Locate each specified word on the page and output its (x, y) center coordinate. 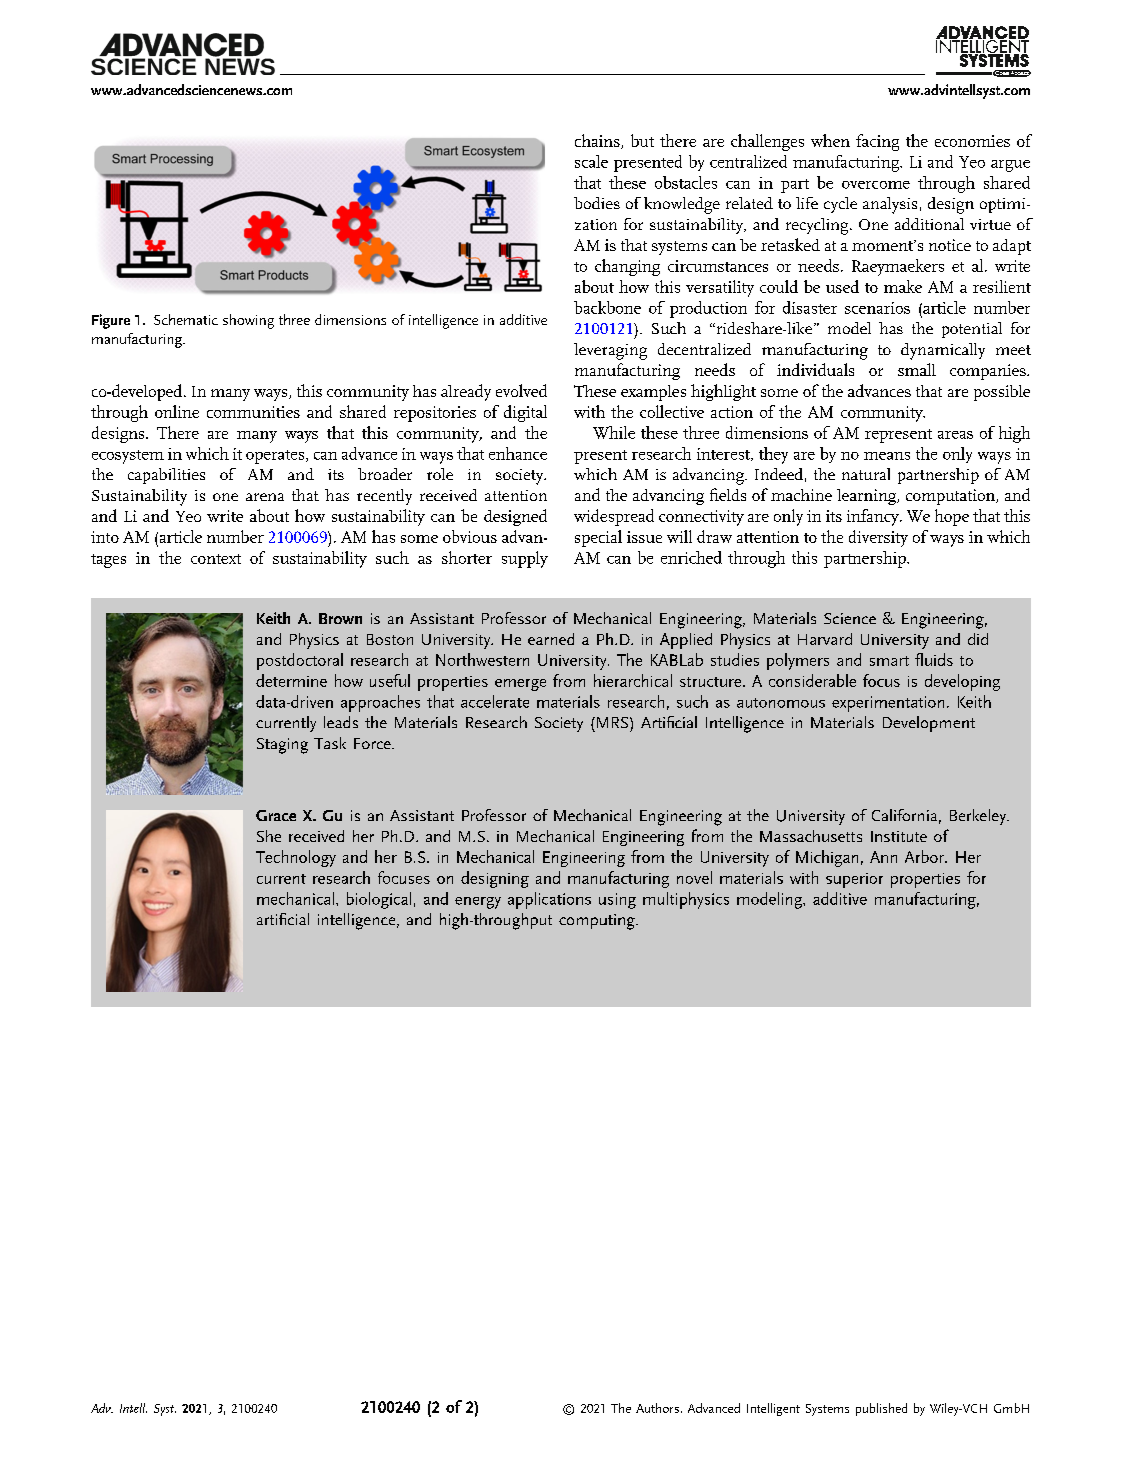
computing (598, 922)
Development (929, 724)
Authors (657, 1408)
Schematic (186, 319)
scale (591, 161)
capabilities (166, 476)
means (887, 456)
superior (854, 880)
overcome (876, 185)
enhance (518, 453)
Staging (282, 746)
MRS (614, 722)
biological (379, 900)
